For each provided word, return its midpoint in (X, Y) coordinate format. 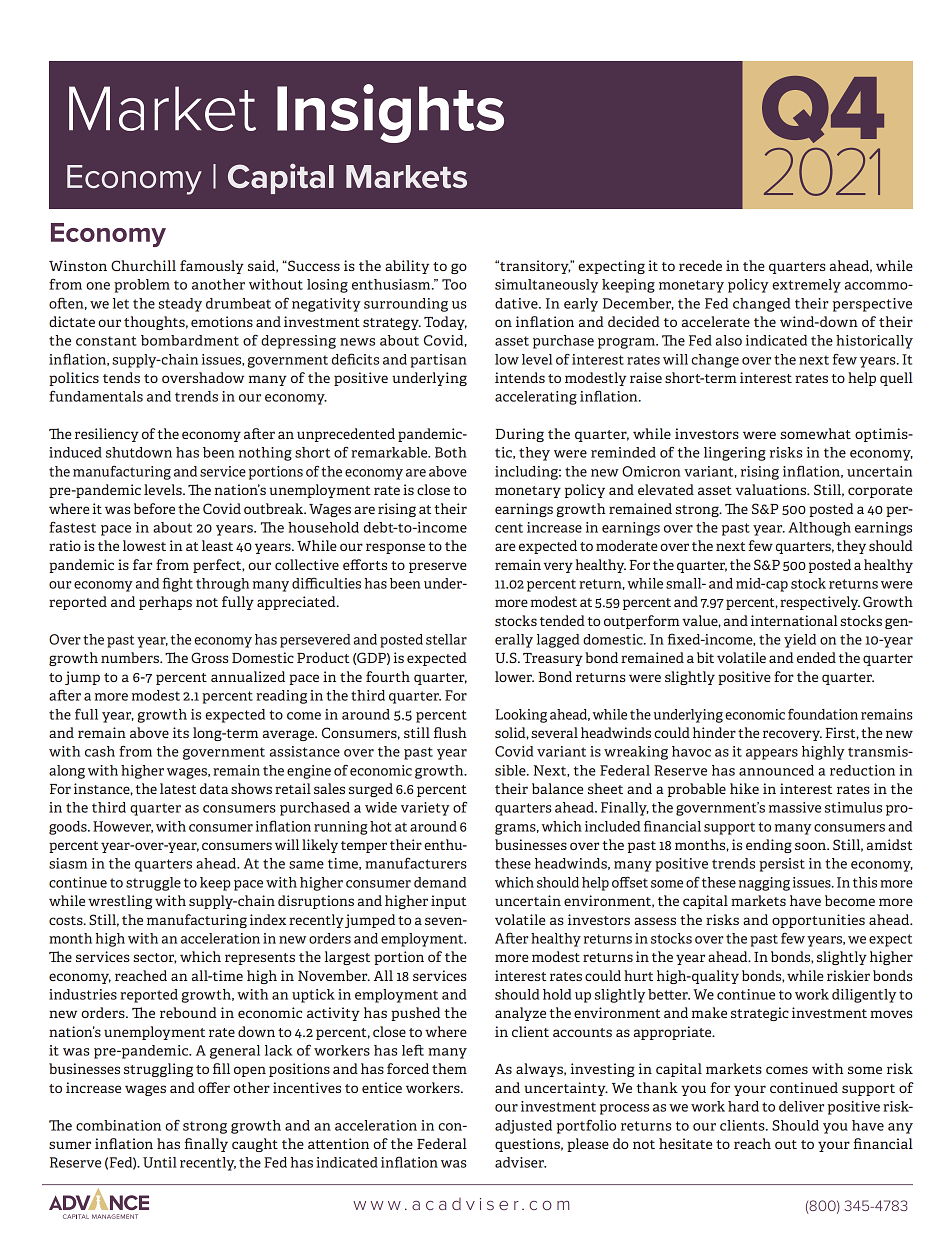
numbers (131, 657)
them (449, 1068)
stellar (446, 639)
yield (800, 641)
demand (440, 882)
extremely (806, 286)
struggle (153, 884)
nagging (764, 884)
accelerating (536, 398)
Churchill (143, 265)
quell (896, 379)
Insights (390, 113)
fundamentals (96, 396)
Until (160, 1162)
